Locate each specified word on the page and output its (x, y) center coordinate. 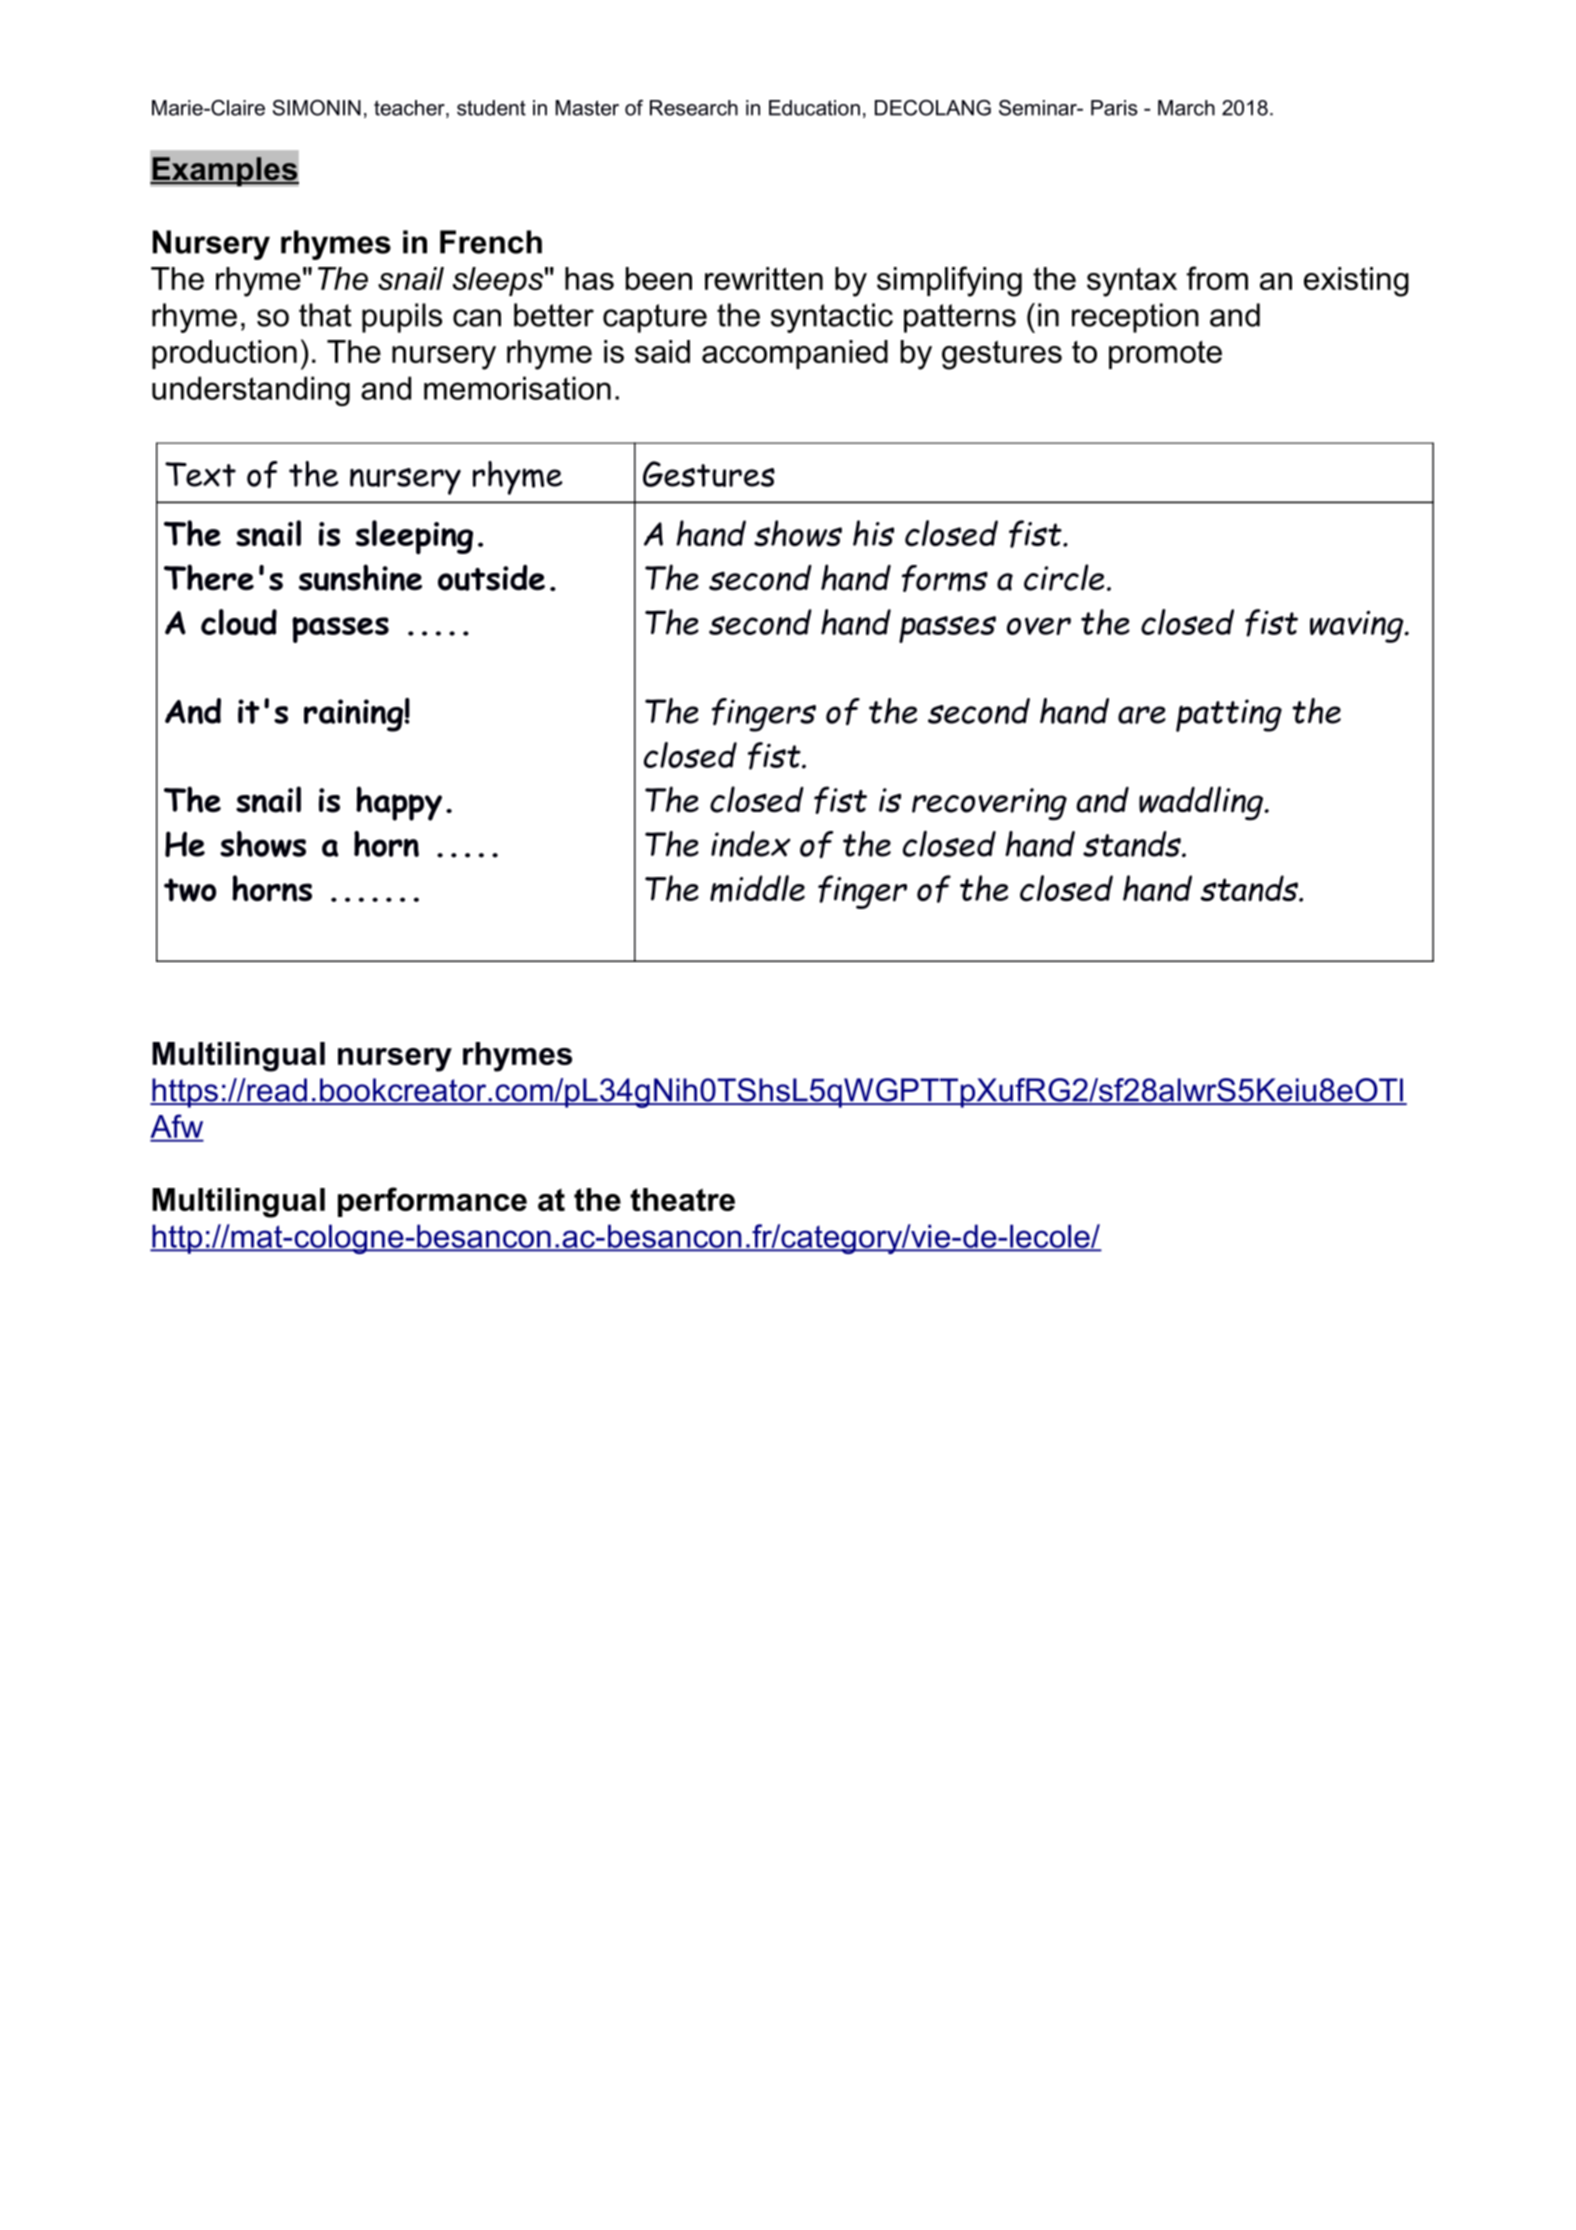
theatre (682, 1199)
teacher (410, 109)
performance (432, 1202)
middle (757, 888)
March (1186, 108)
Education (814, 108)
